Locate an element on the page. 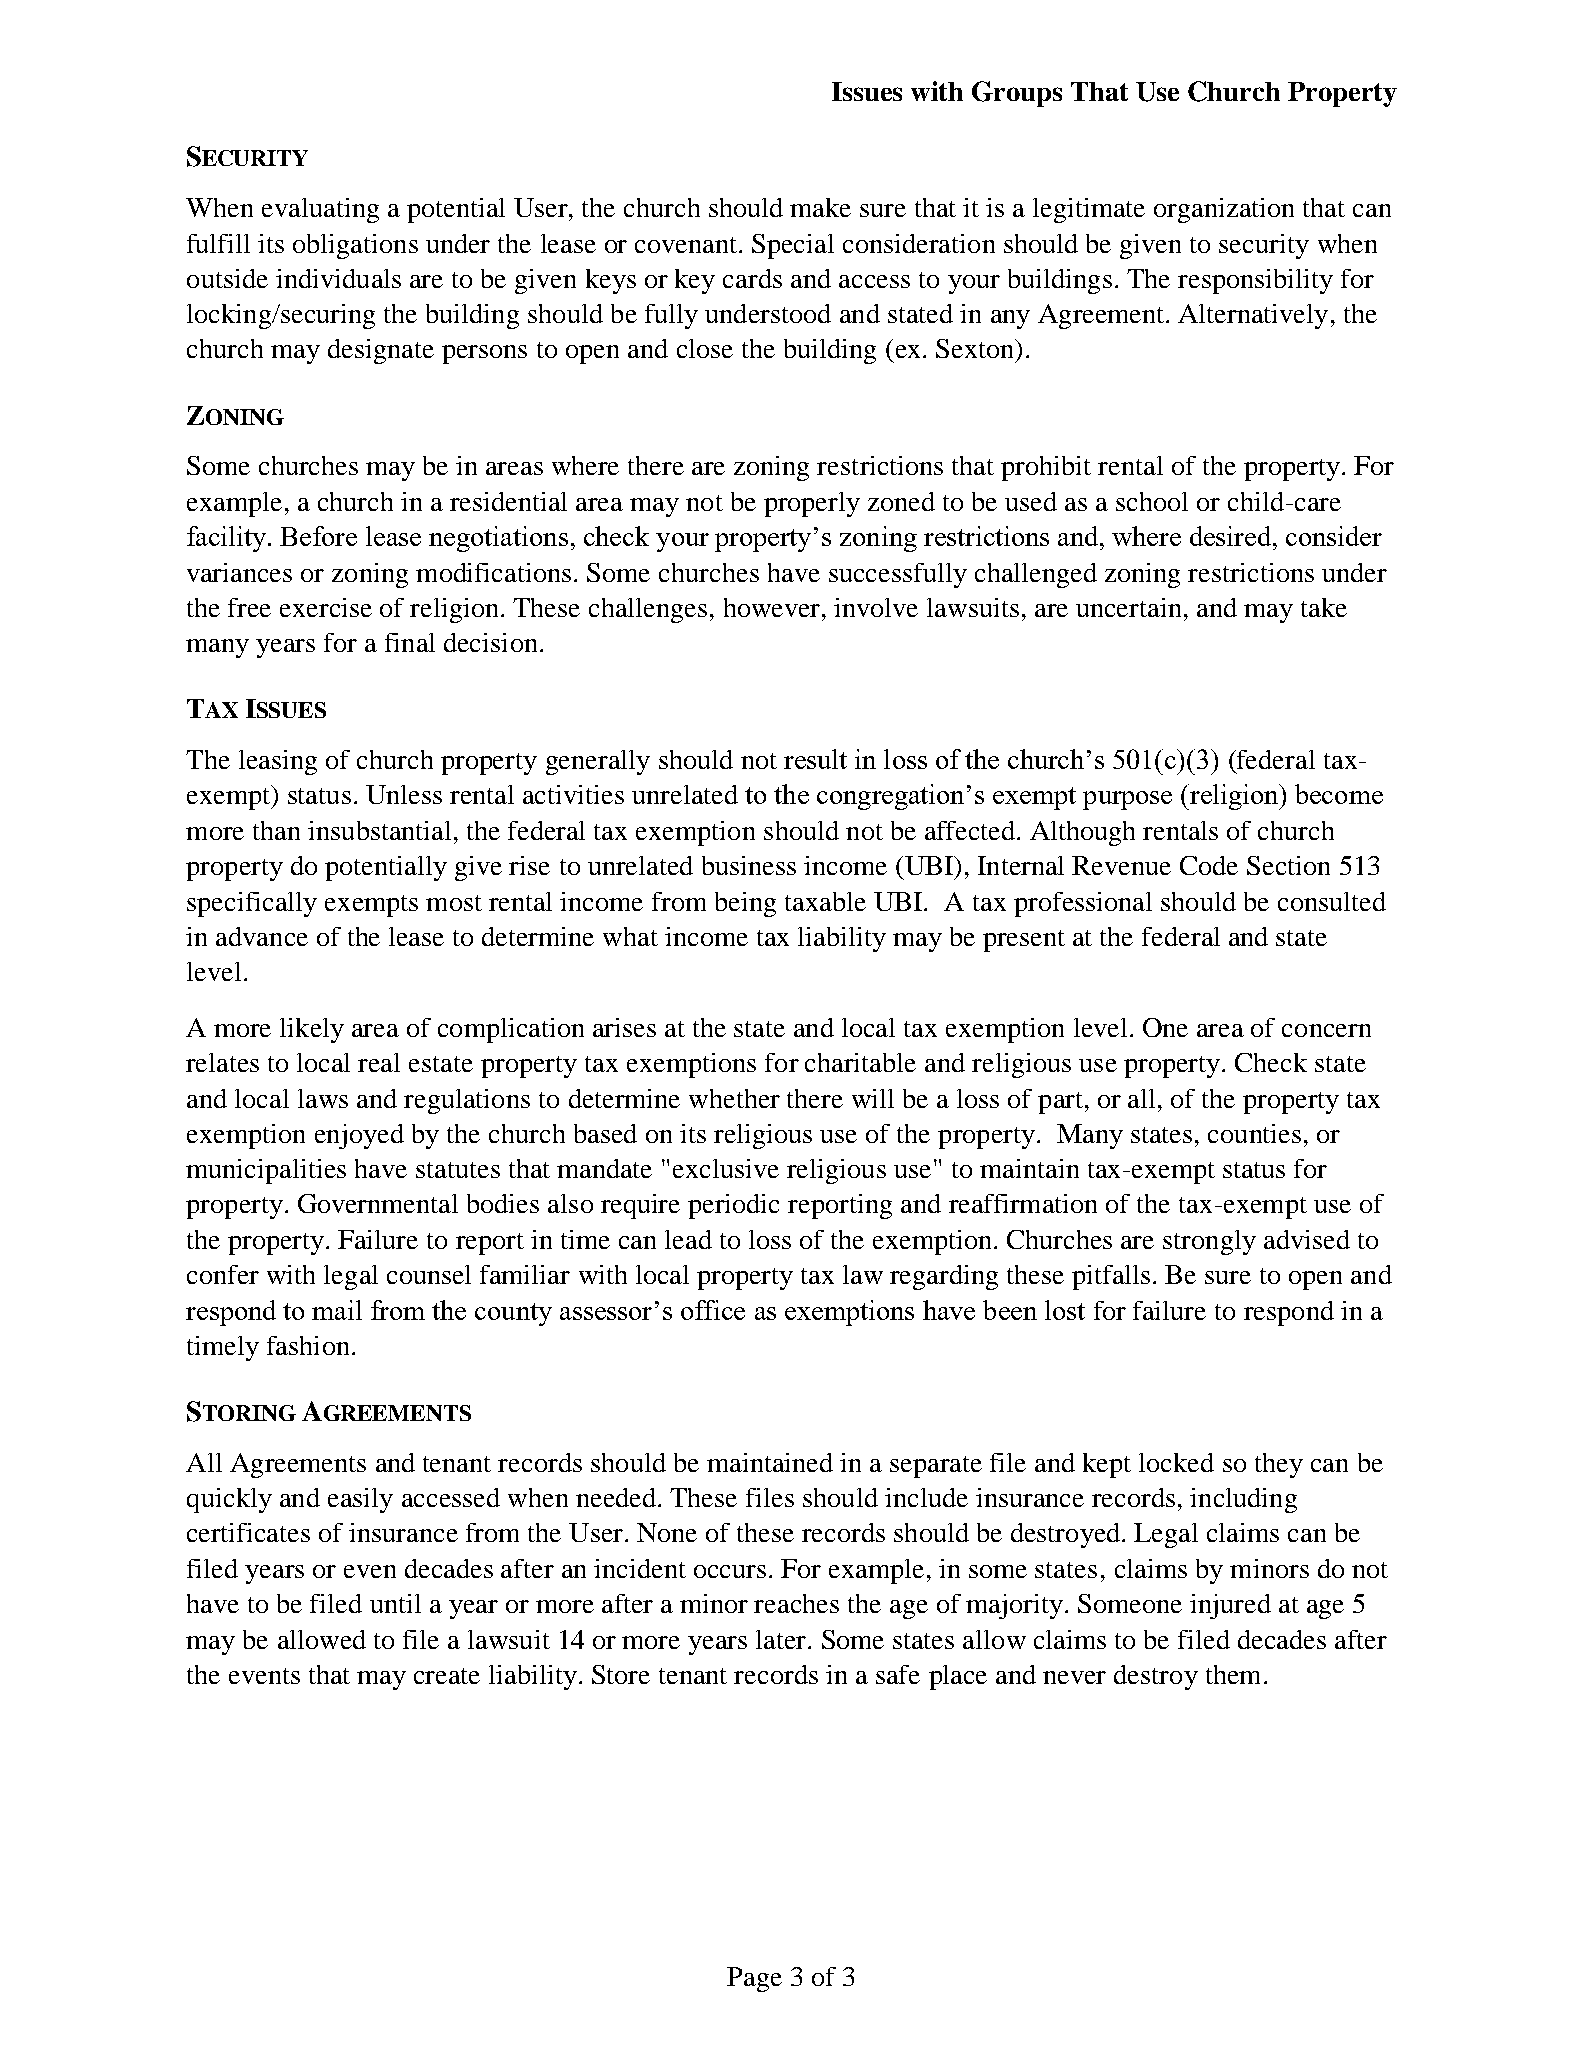 The height and width of the page is (2048, 1583). organization is located at coordinates (1224, 210).
